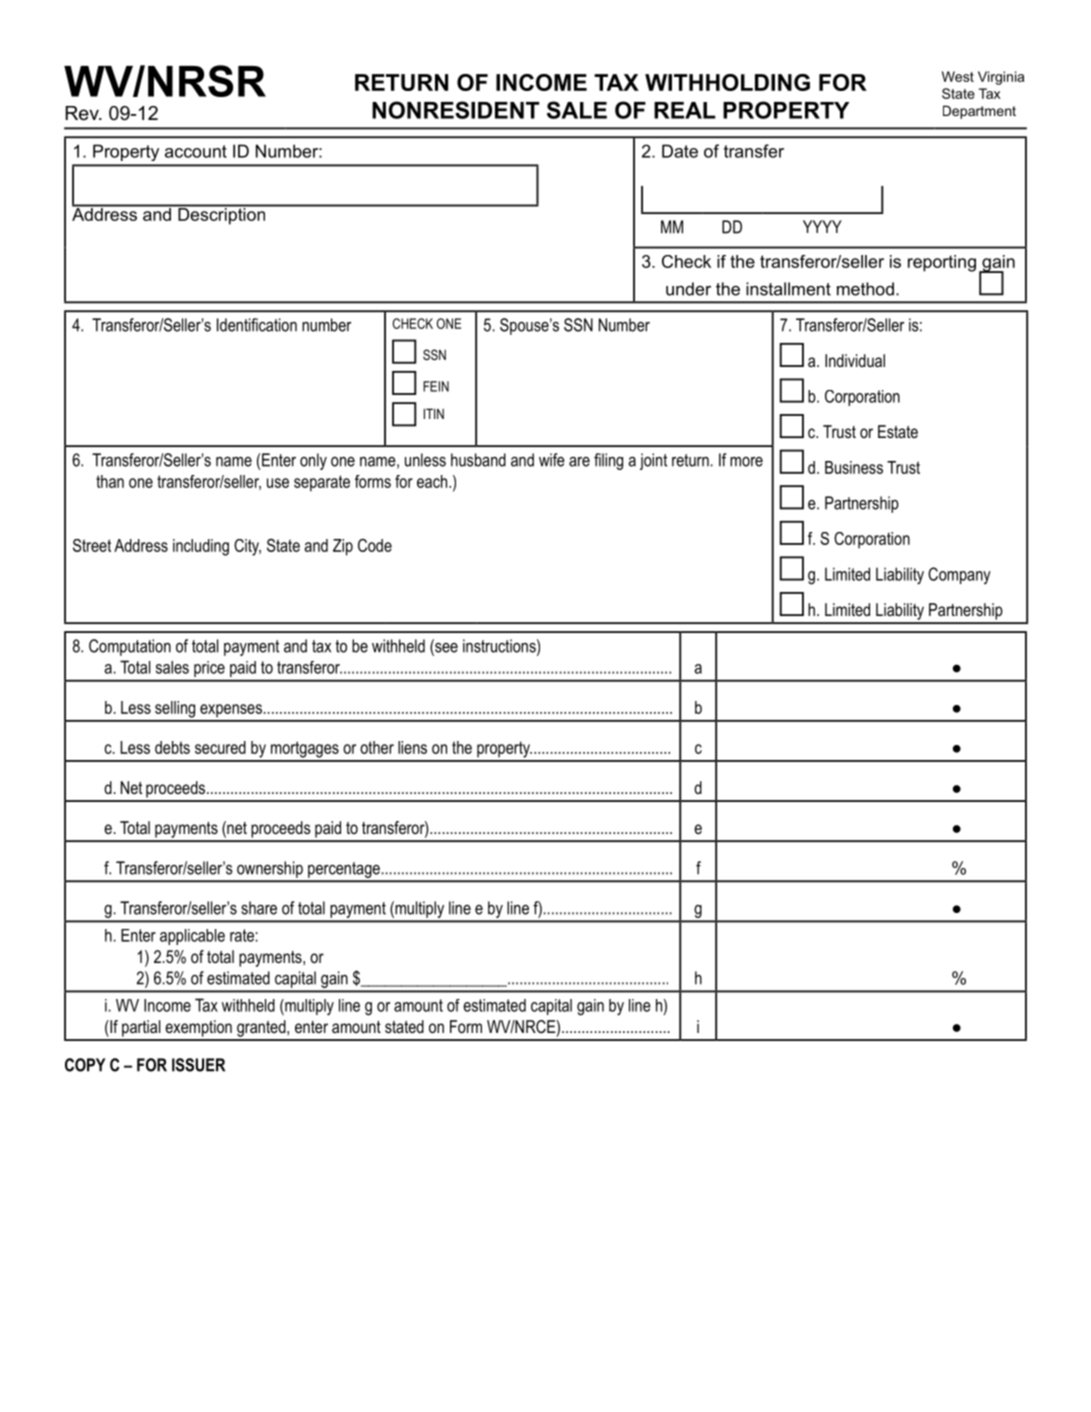 Image resolution: width=1091 pixels, height=1412 pixels. I want to click on account, so click(196, 151).
